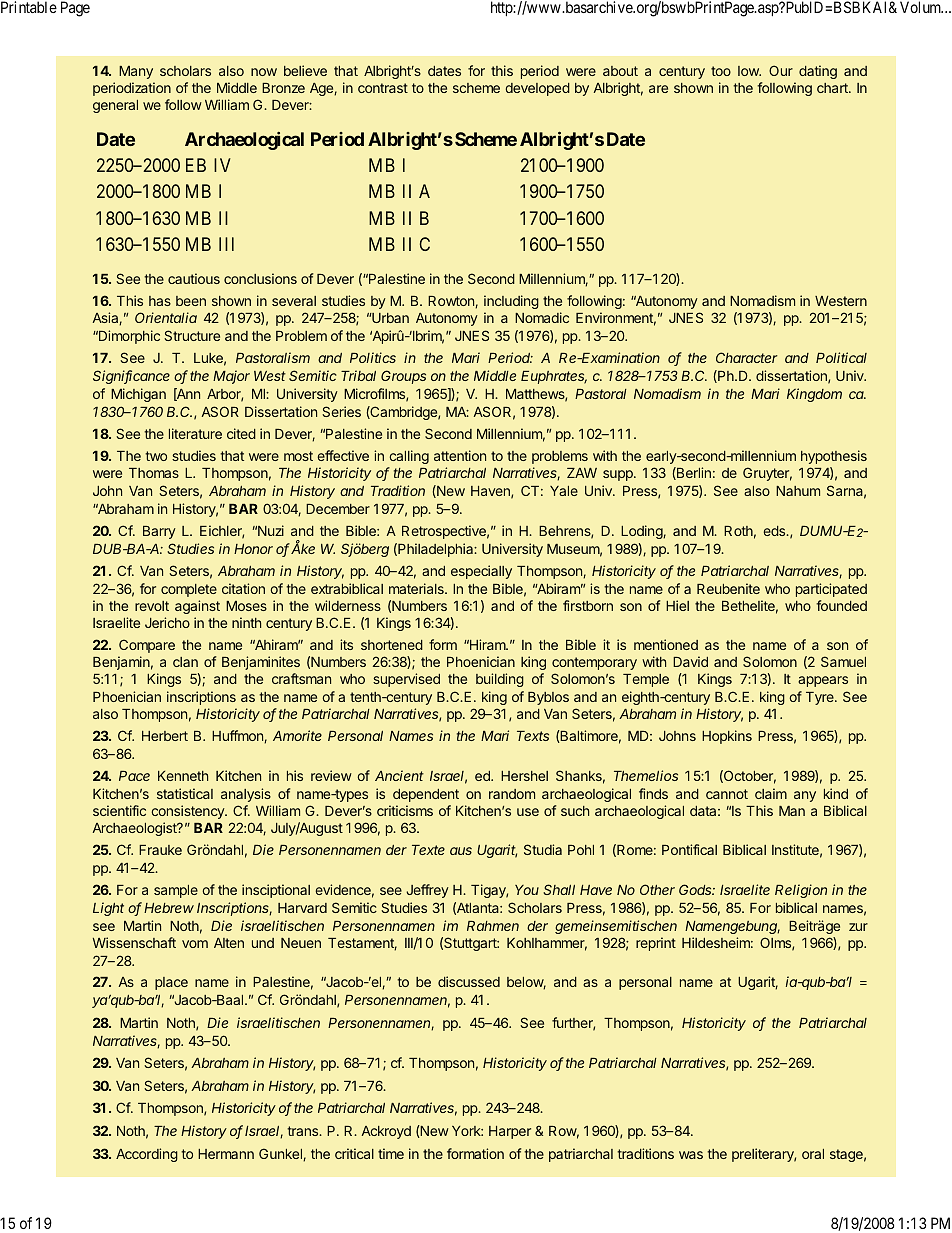  What do you see at coordinates (781, 70) in the image?
I see `Our` at bounding box center [781, 70].
